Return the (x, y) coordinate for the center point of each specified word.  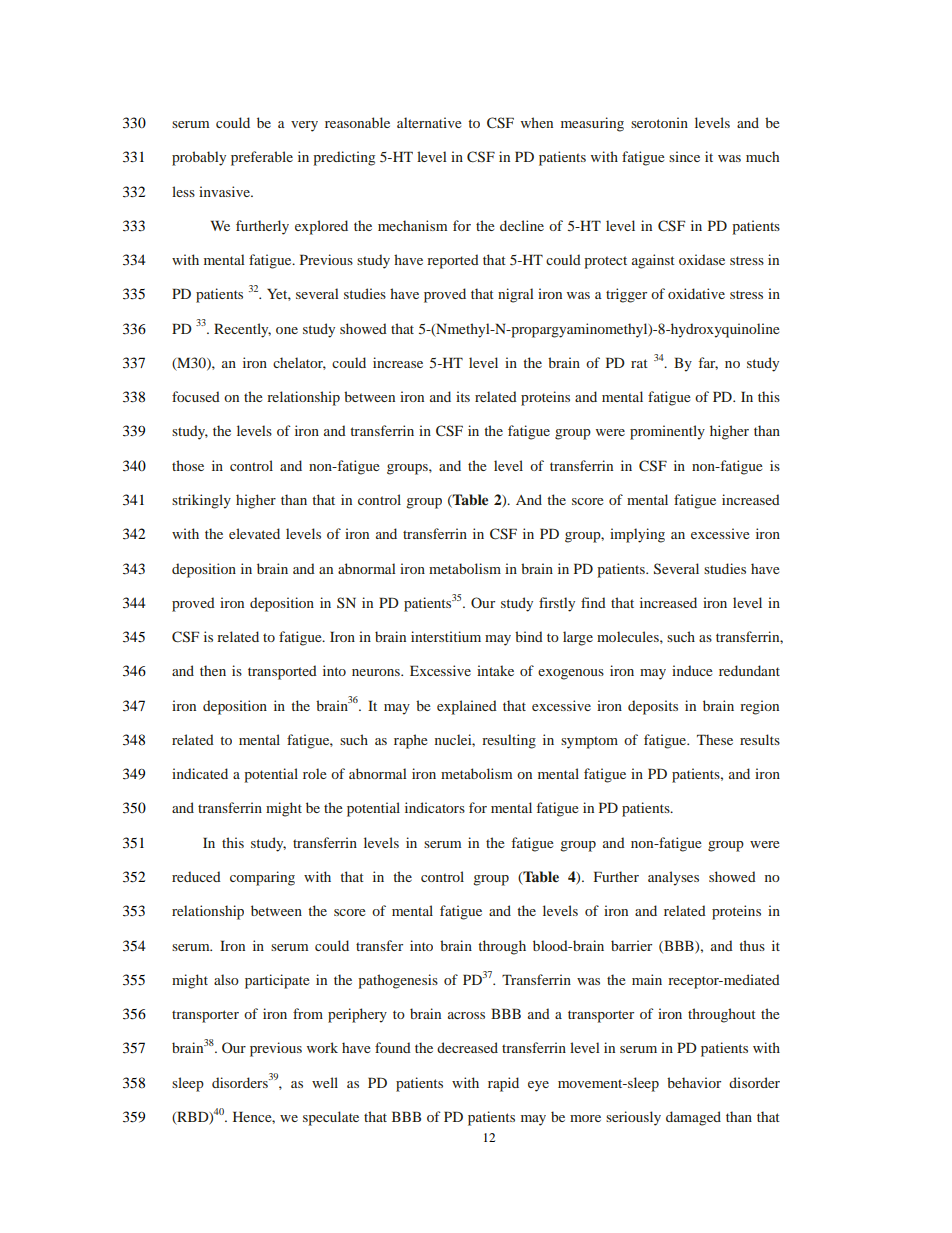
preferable (262, 158)
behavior (694, 1082)
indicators (435, 807)
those (188, 465)
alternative (429, 122)
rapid (503, 1084)
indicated (200, 773)
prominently (667, 432)
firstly (557, 604)
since (684, 156)
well (325, 1082)
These (715, 739)
